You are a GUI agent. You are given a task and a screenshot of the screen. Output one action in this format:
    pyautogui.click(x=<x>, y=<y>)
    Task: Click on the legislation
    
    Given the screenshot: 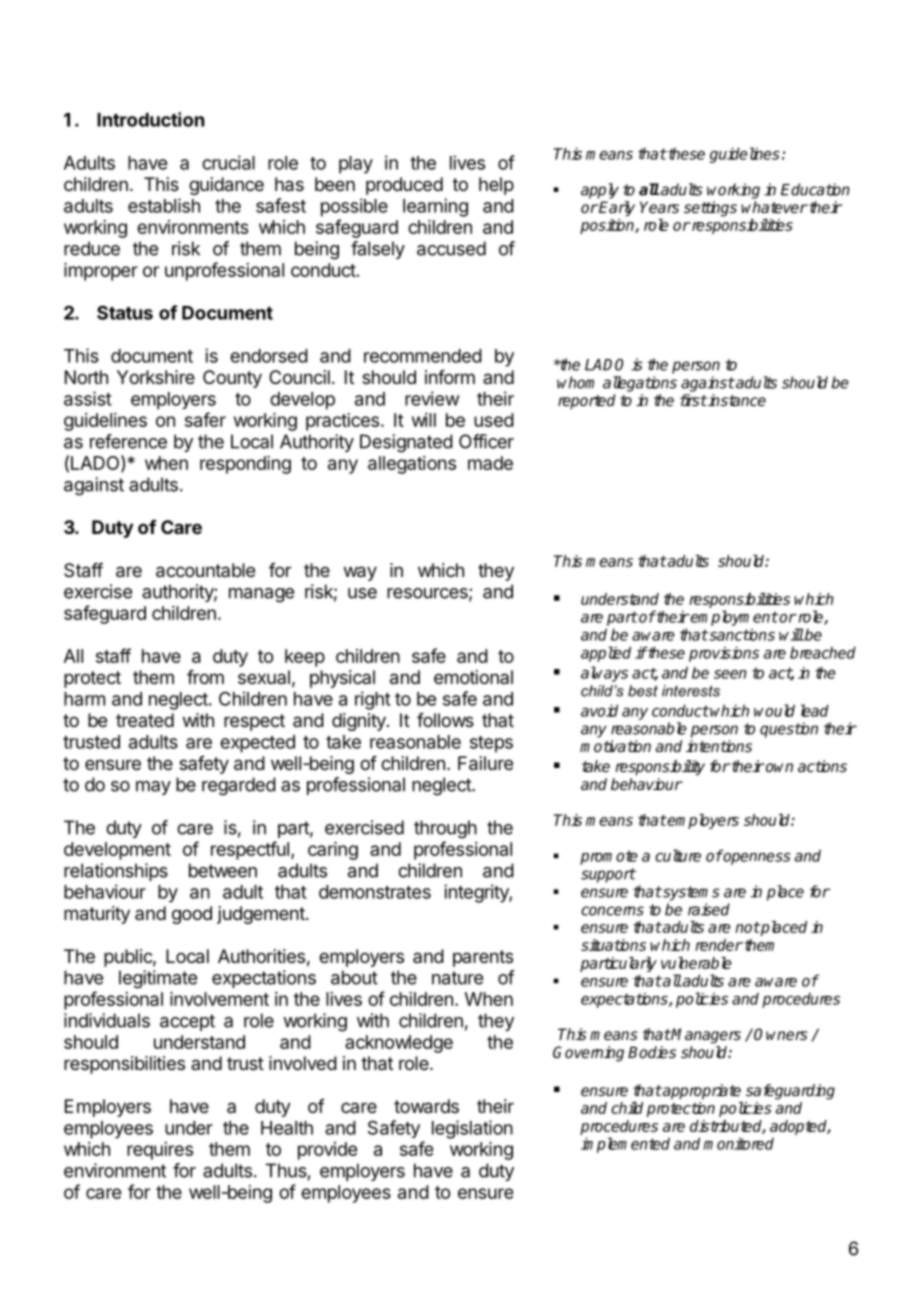 What is the action you would take?
    pyautogui.click(x=472, y=1129)
